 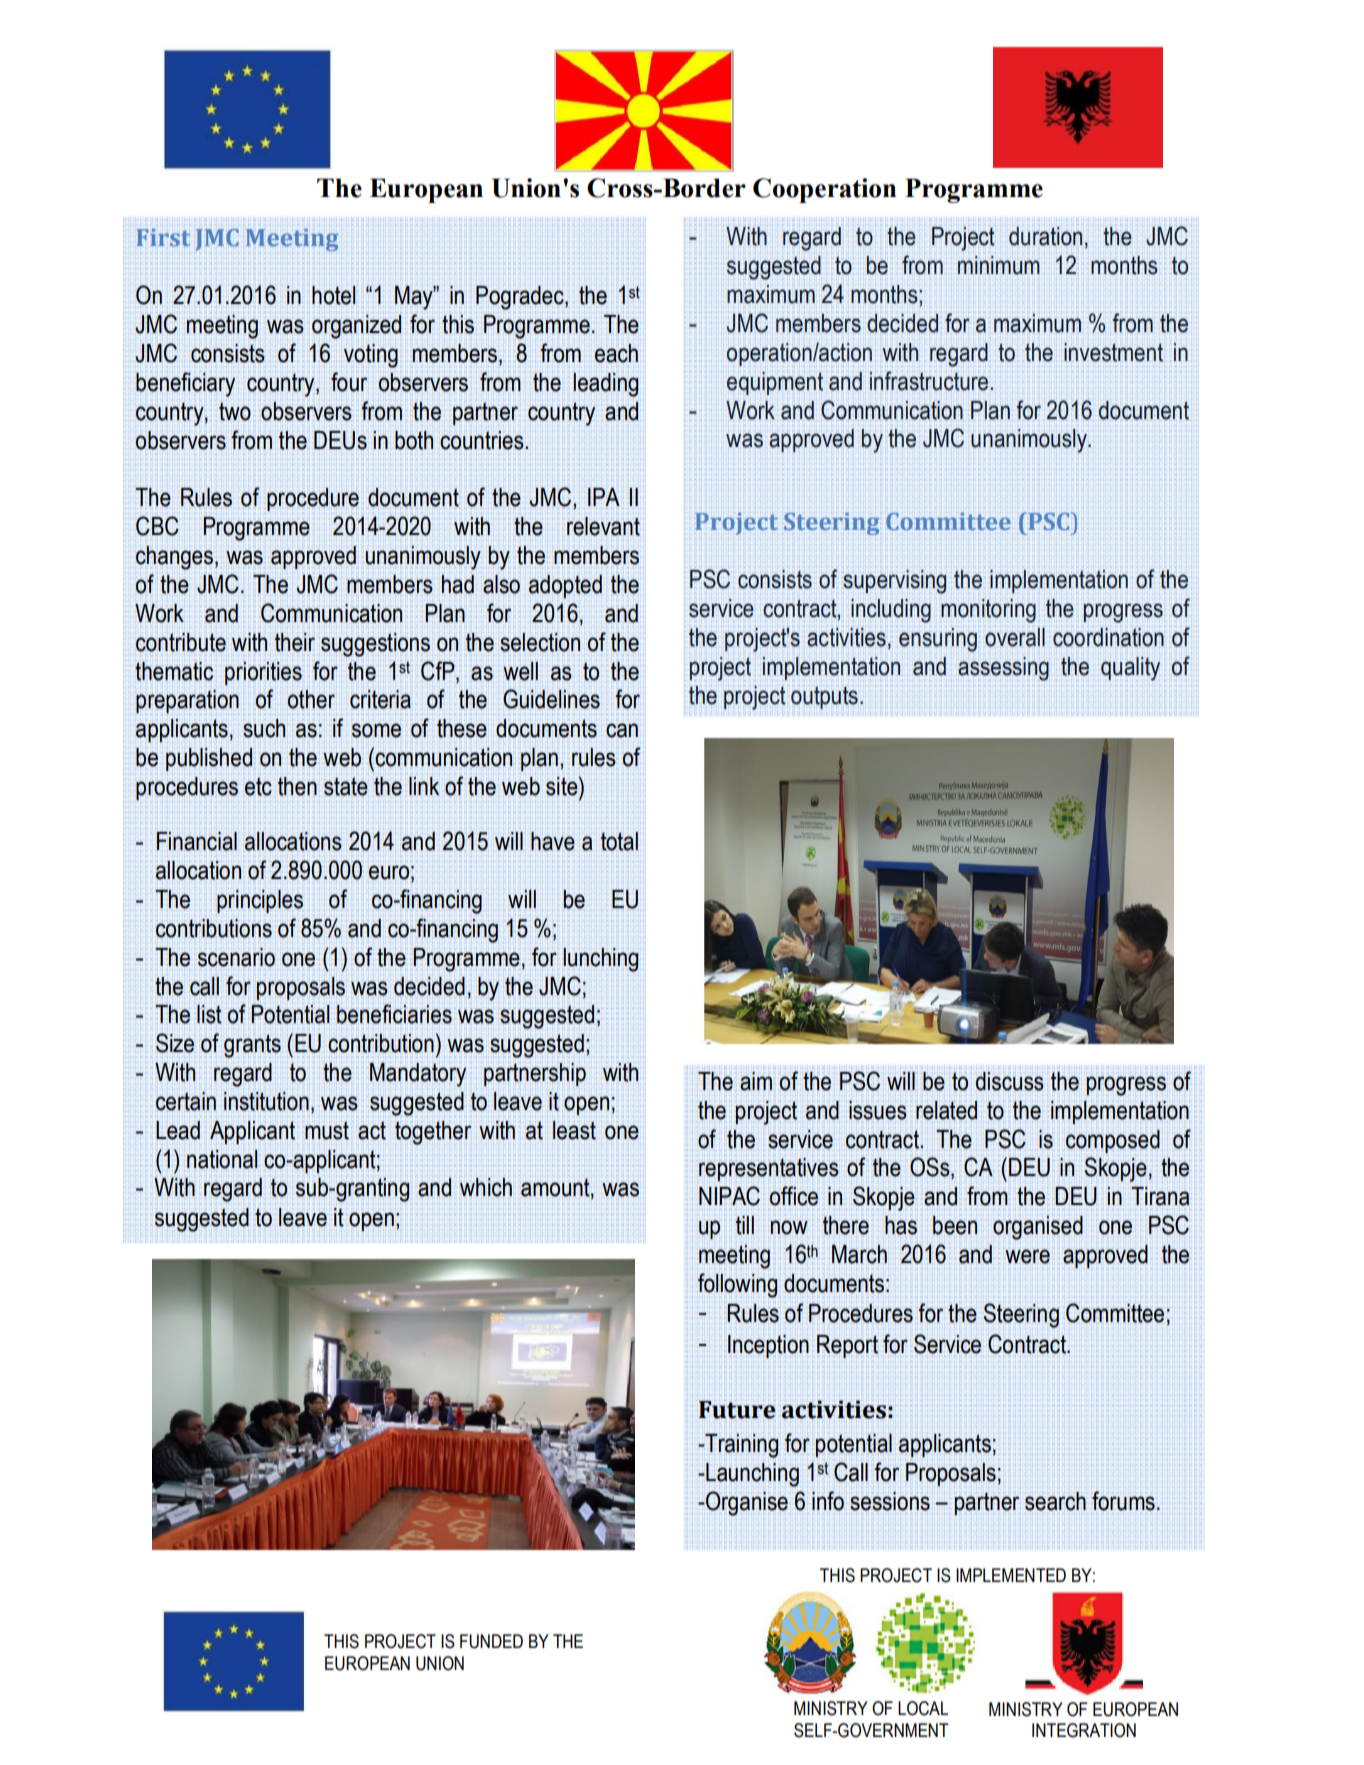 I want to click on aim, so click(x=756, y=1081).
